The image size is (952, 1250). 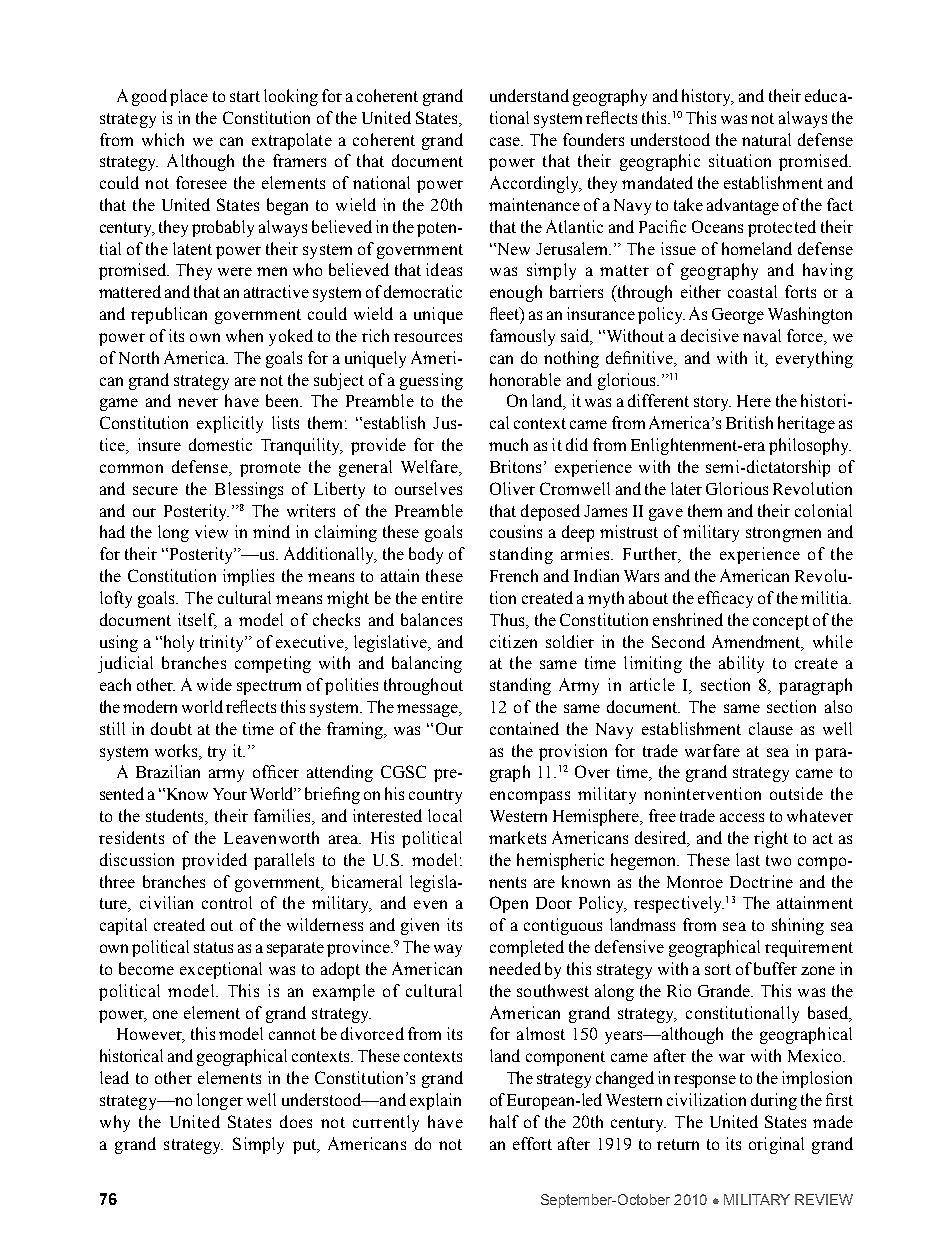 What do you see at coordinates (435, 796) in the document?
I see `country` at bounding box center [435, 796].
